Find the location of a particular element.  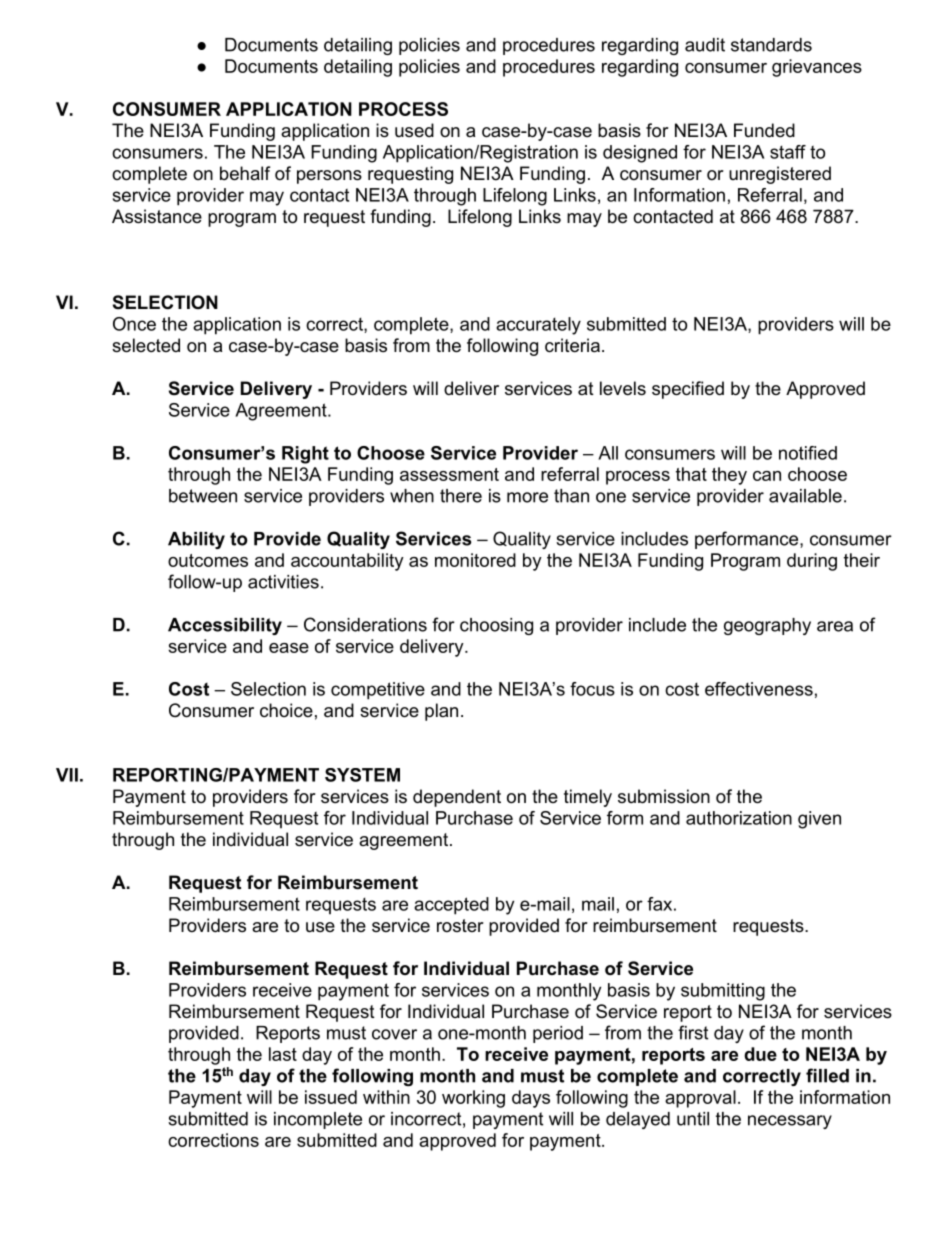

notified is located at coordinates (808, 453).
